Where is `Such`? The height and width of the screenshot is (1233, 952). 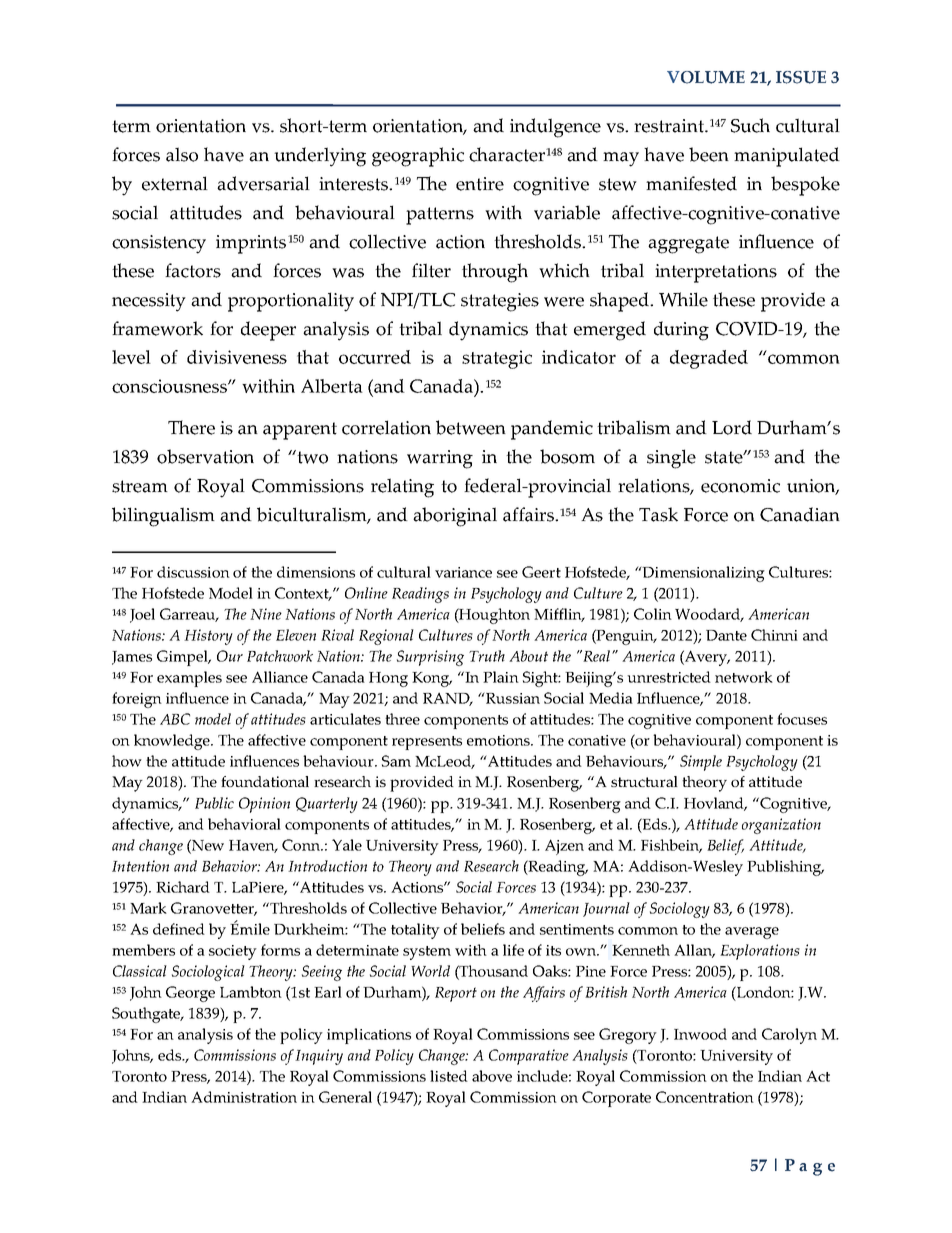
Such is located at coordinates (750, 125).
